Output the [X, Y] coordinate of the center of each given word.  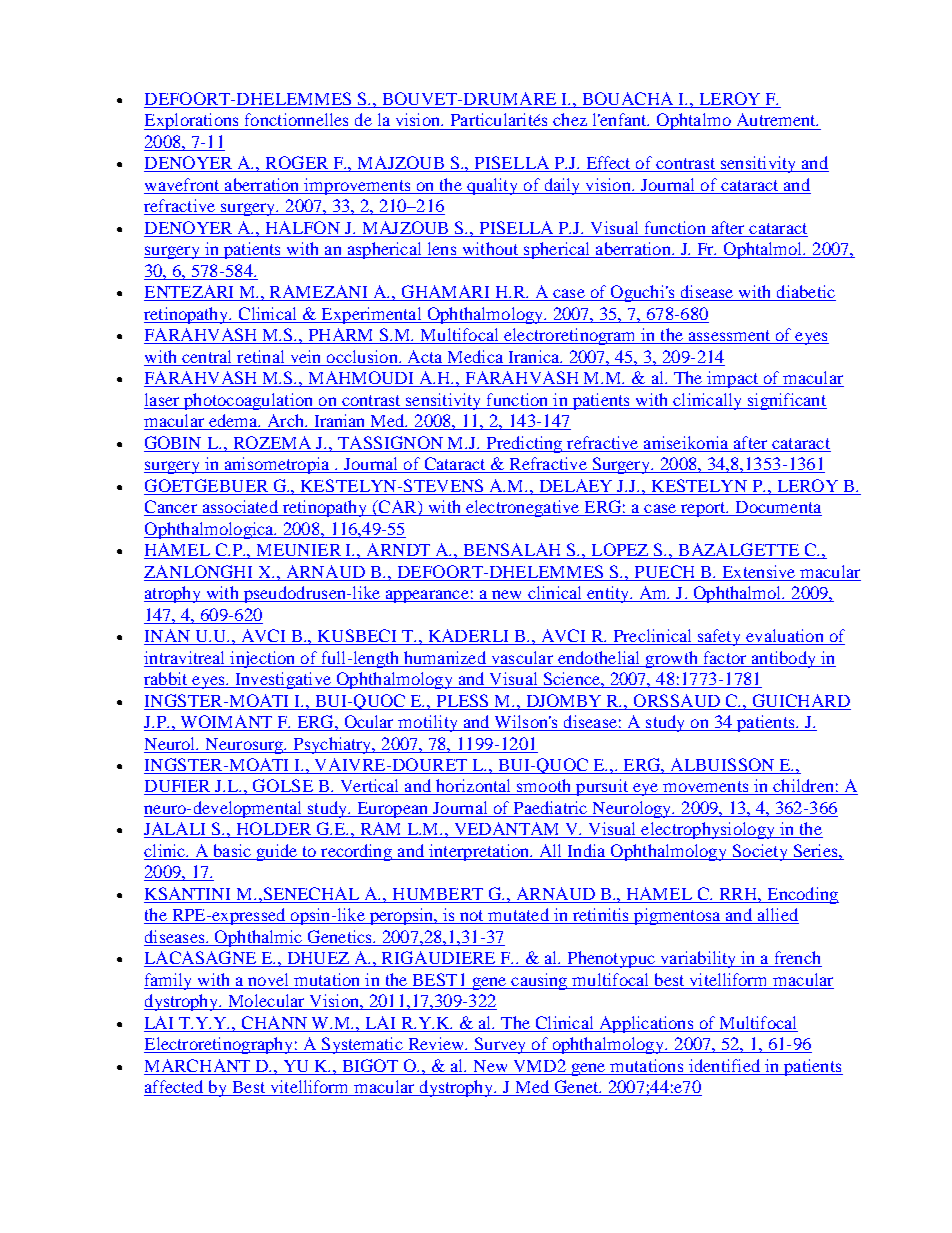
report [703, 509]
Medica [475, 356]
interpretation [479, 852]
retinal [260, 356]
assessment [729, 337]
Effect [608, 164]
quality [493, 186]
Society [760, 852]
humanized [445, 657]
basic [232, 852]
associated [240, 508]
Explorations [192, 121]
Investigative [283, 680]
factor [725, 657]
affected [175, 1088]
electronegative [523, 508]
